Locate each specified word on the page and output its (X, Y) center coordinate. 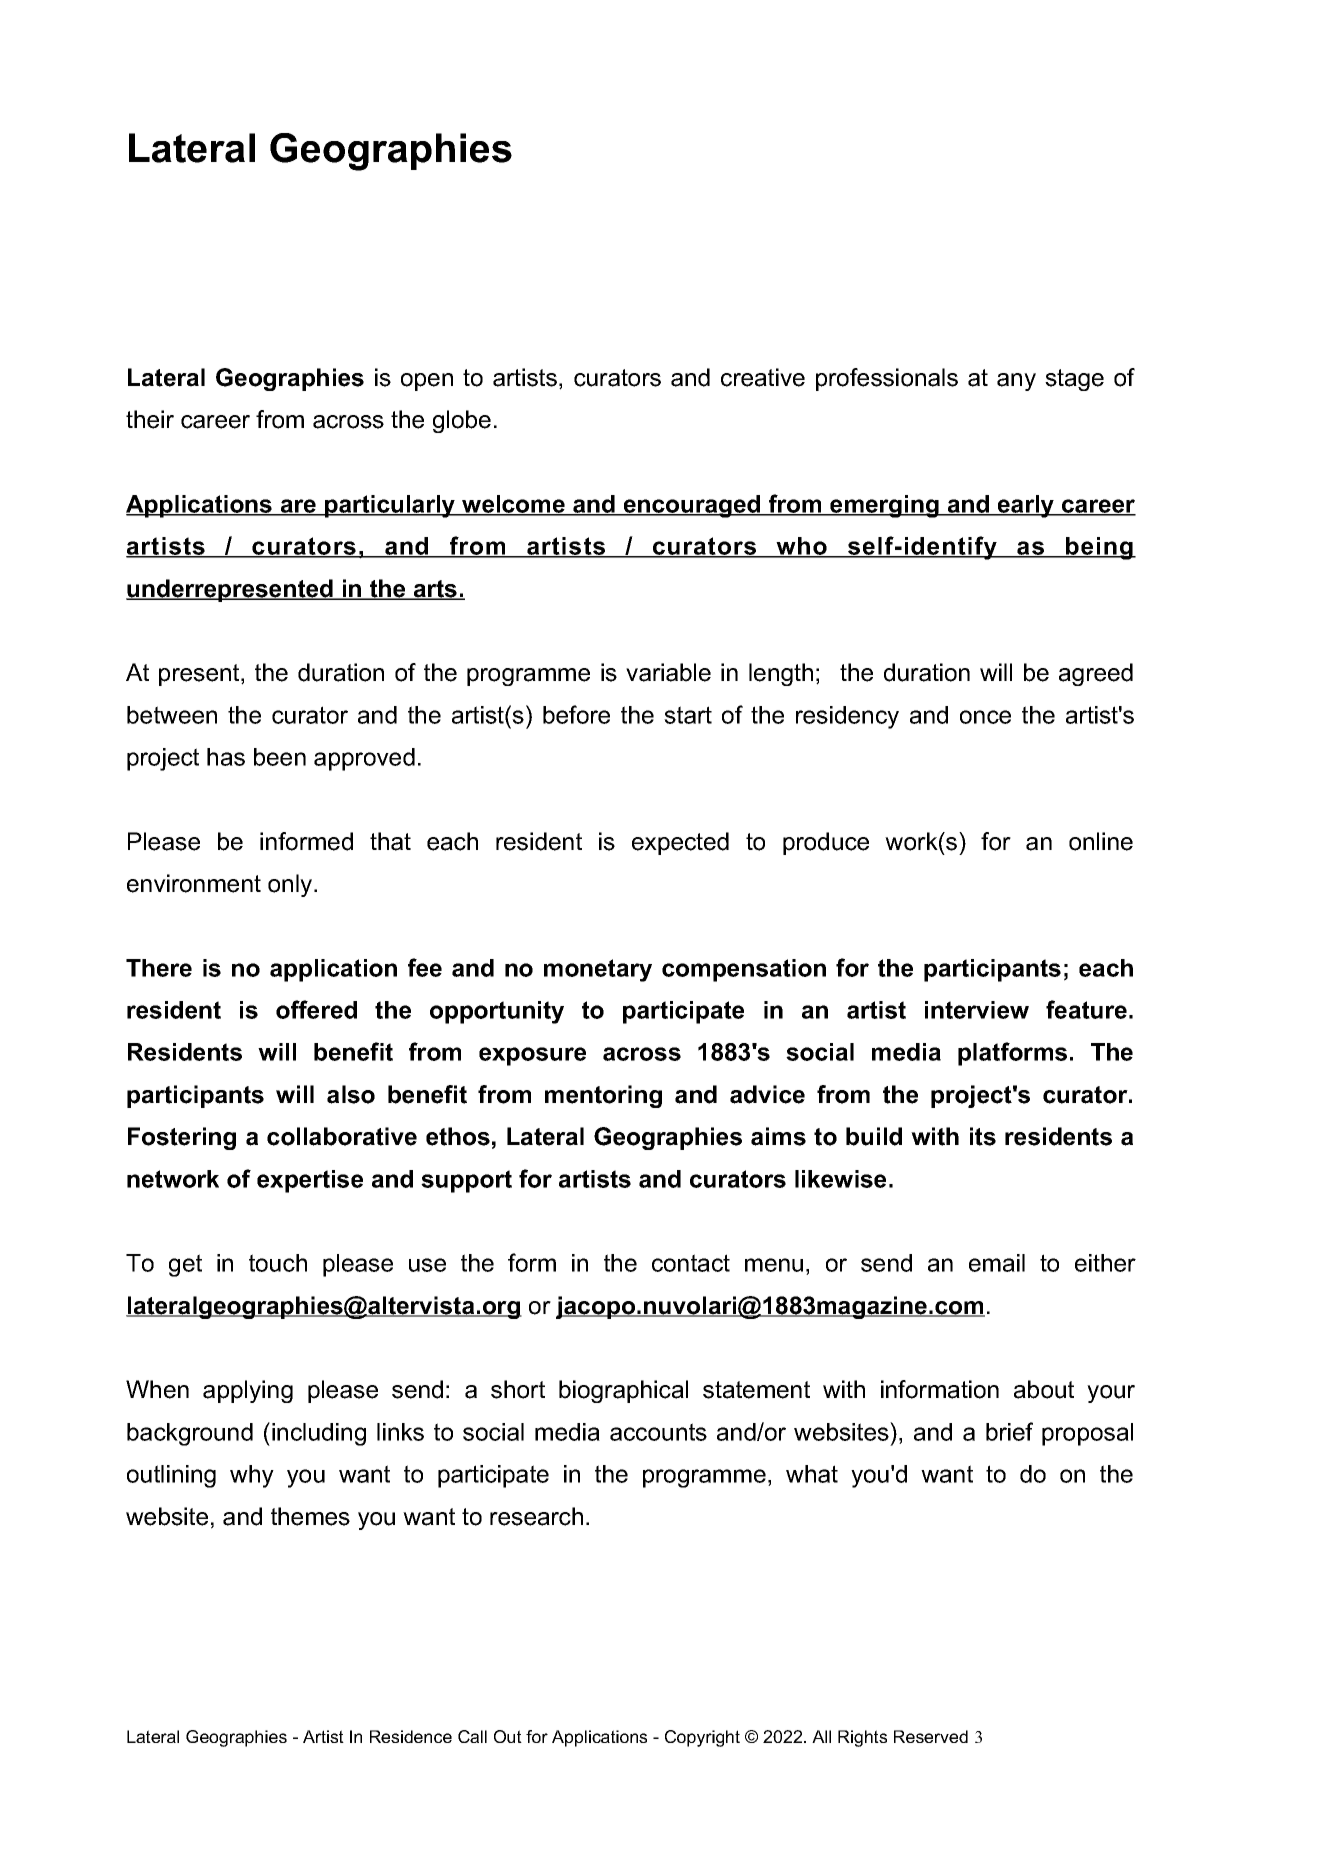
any (1016, 382)
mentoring (603, 1096)
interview (977, 1010)
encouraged (692, 506)
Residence (411, 1736)
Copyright (702, 1738)
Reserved (931, 1736)
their (150, 419)
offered (316, 1009)
